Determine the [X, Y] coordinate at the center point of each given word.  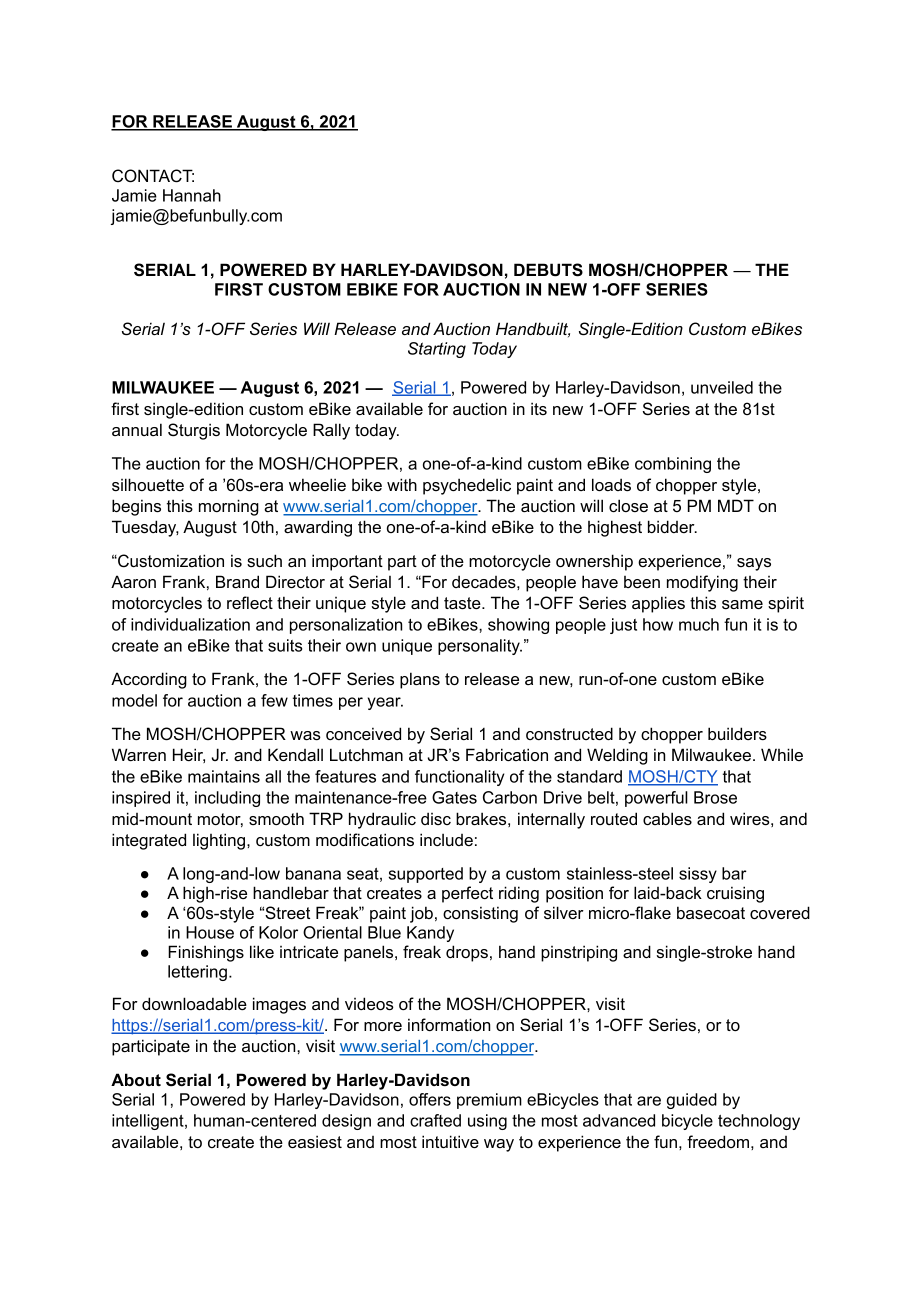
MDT [736, 505]
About [136, 1079]
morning [229, 507]
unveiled [722, 387]
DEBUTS [548, 270]
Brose [715, 797]
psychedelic [467, 486]
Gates [454, 797]
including [227, 799]
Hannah [192, 195]
